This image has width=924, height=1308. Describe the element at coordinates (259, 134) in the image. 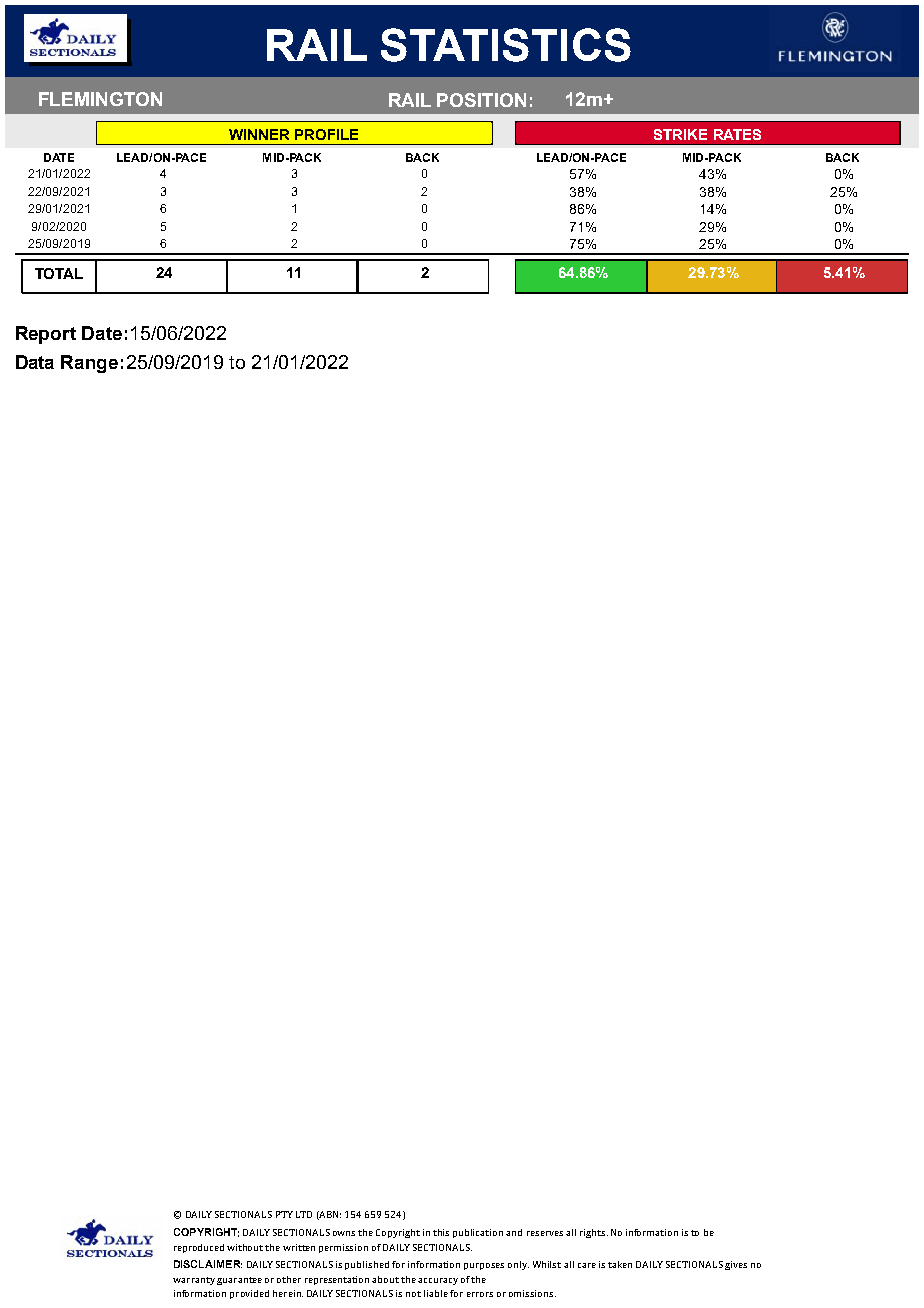

I see `WINNER` at that location.
